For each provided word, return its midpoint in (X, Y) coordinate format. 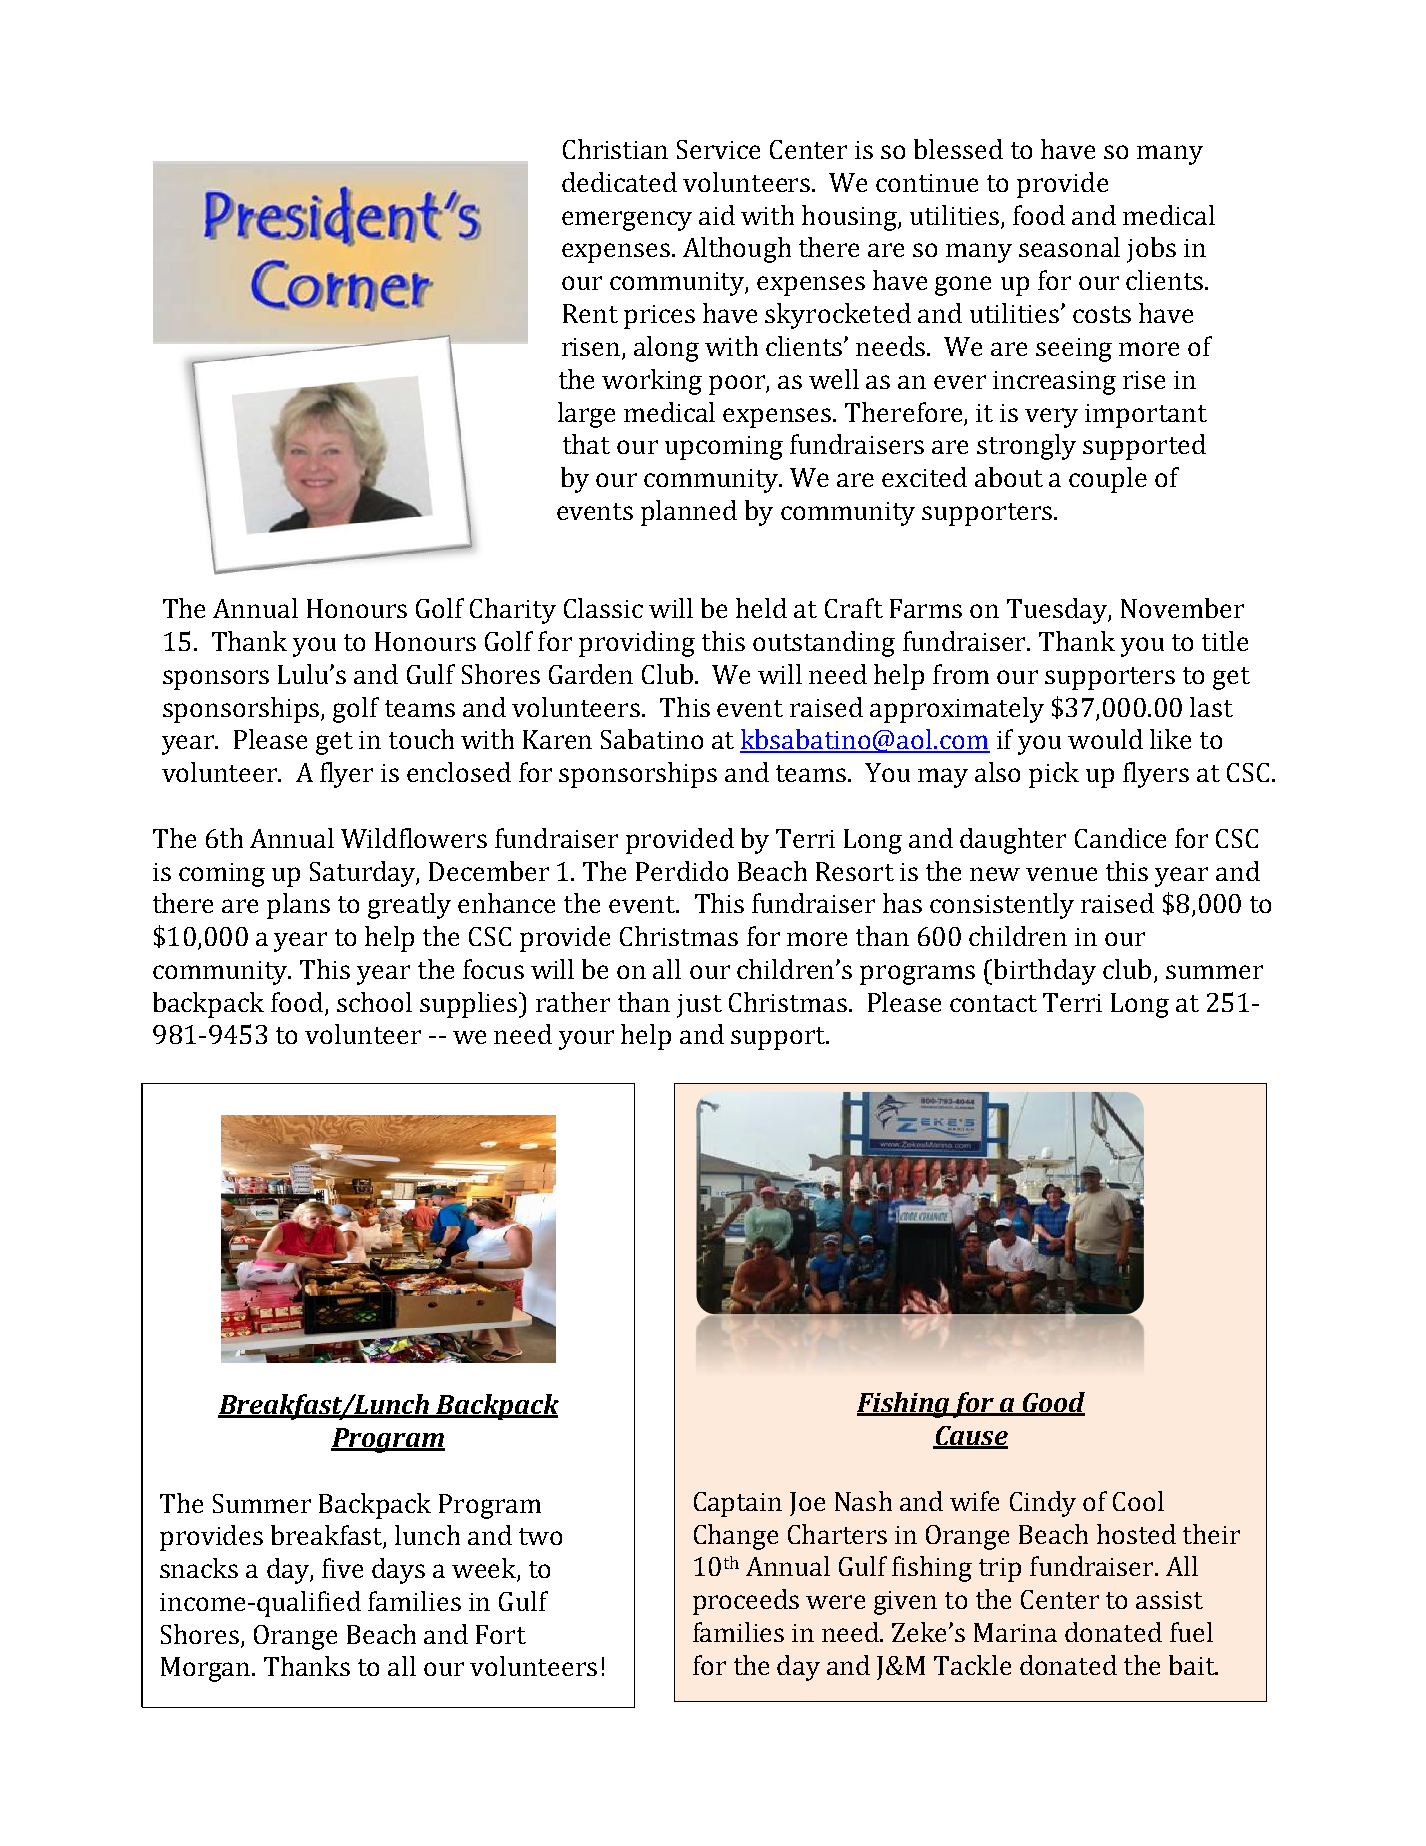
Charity (513, 611)
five (342, 1568)
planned (689, 513)
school (374, 1002)
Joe (807, 1504)
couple (1108, 480)
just (699, 1006)
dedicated (619, 182)
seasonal (1069, 247)
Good (1052, 1403)
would (1105, 739)
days (398, 1571)
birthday (1045, 972)
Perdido (682, 871)
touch (421, 739)
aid (717, 215)
